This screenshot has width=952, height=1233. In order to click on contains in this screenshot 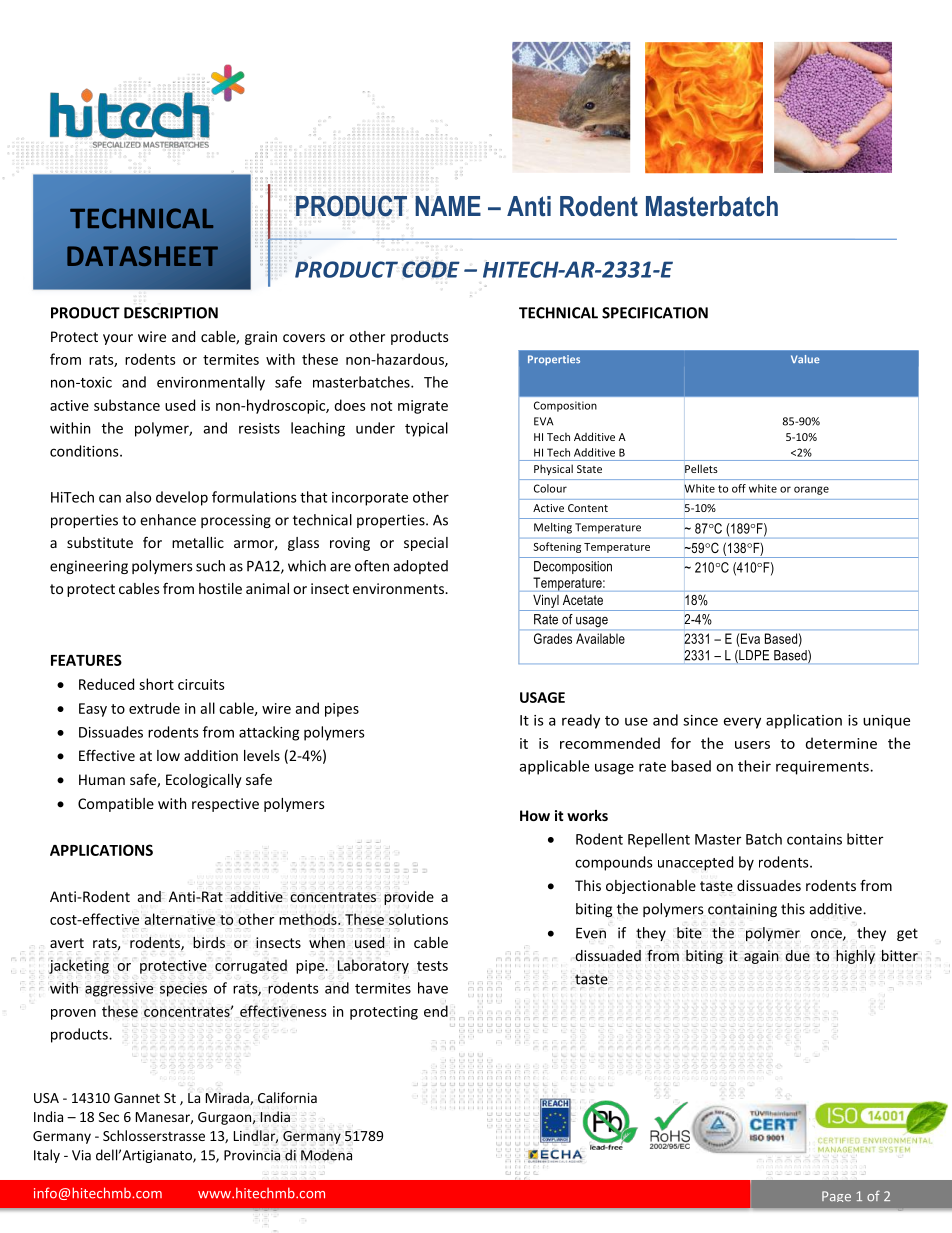, I will do `click(814, 839)`.
